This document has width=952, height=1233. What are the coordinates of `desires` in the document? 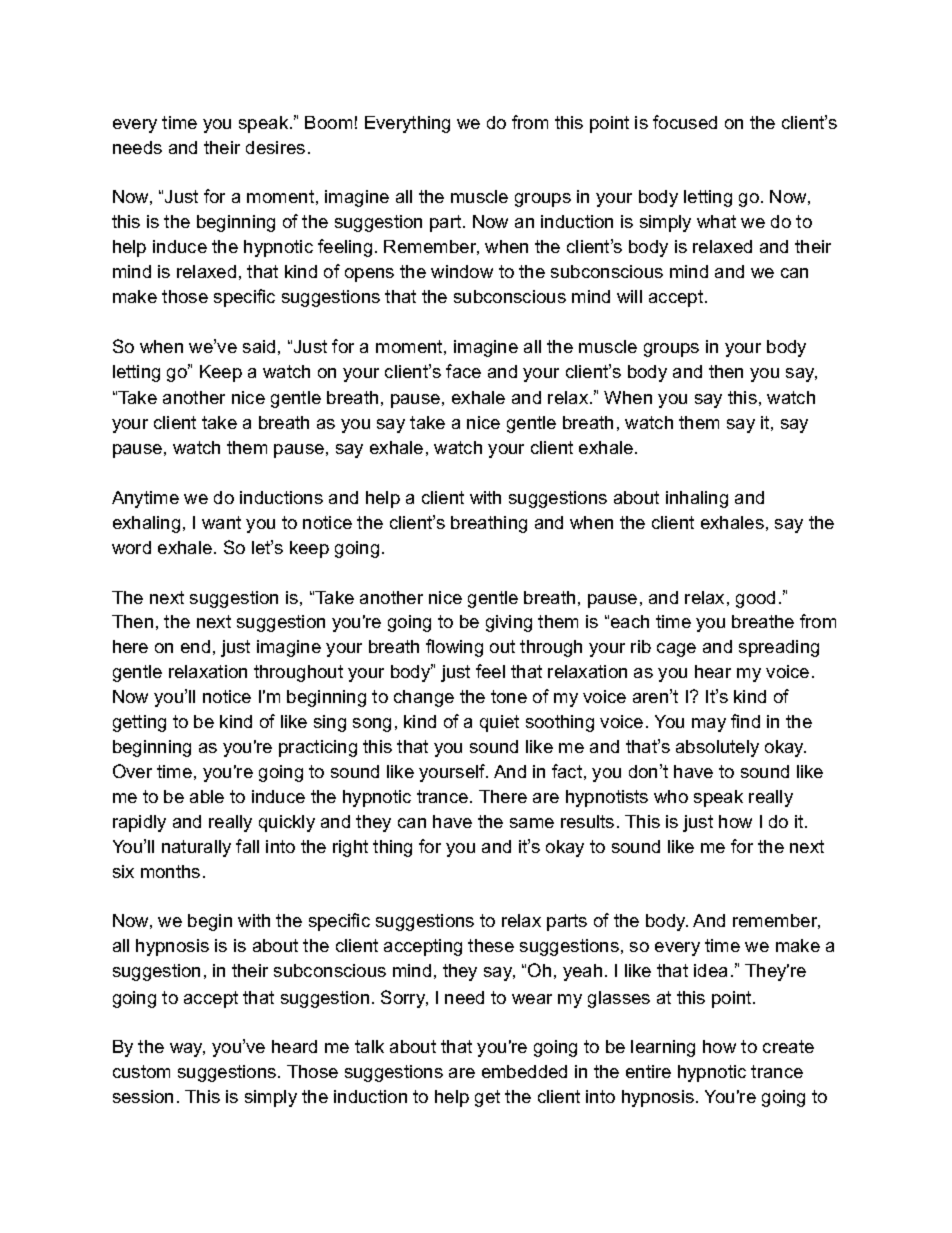 It's located at (275, 147).
